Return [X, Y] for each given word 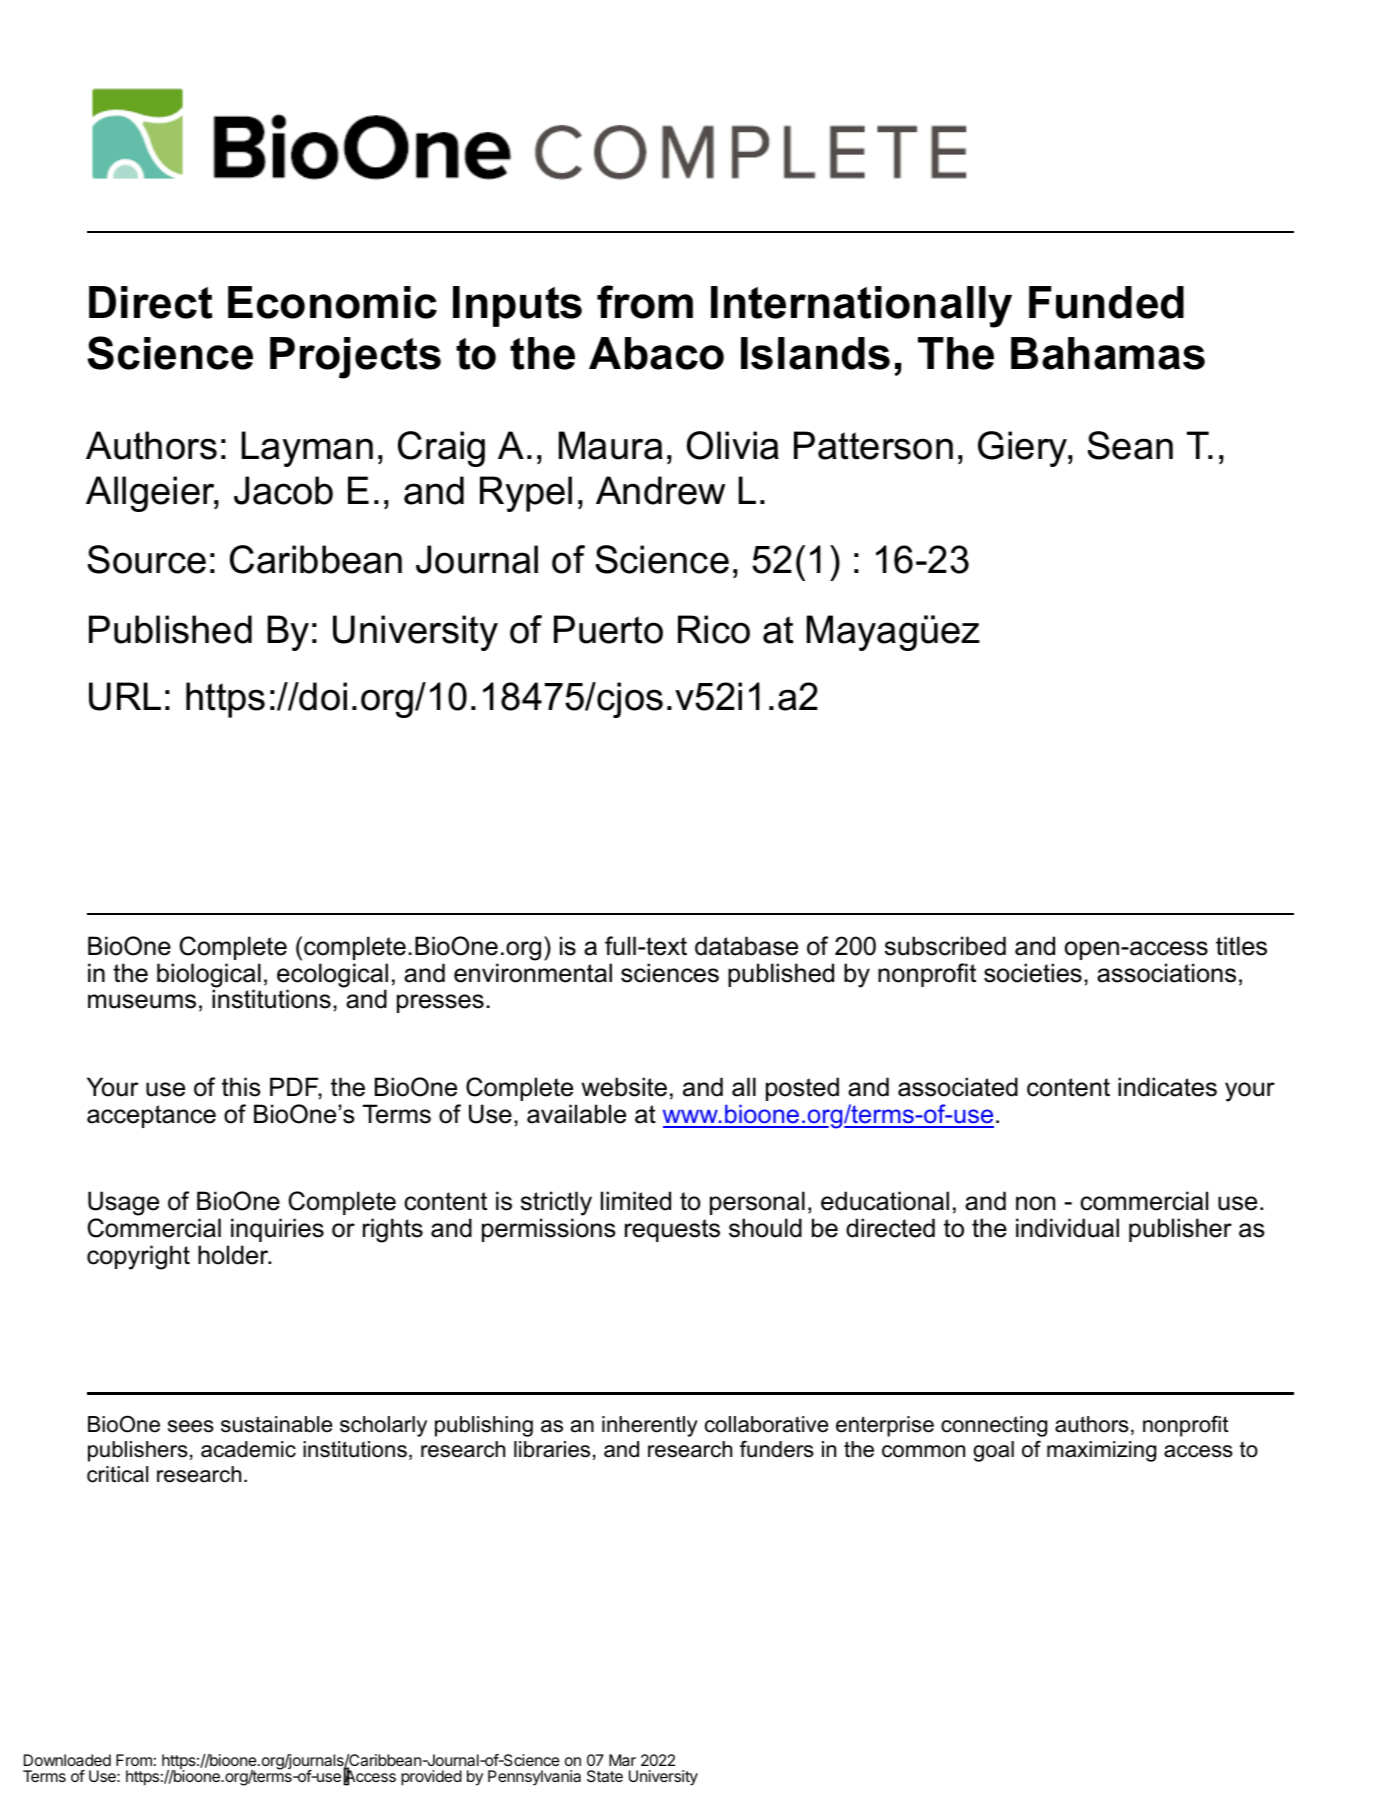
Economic [332, 302]
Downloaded [67, 1760]
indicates [1167, 1087]
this [241, 1087]
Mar [622, 1760]
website [624, 1087]
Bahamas [1108, 353]
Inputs [517, 306]
